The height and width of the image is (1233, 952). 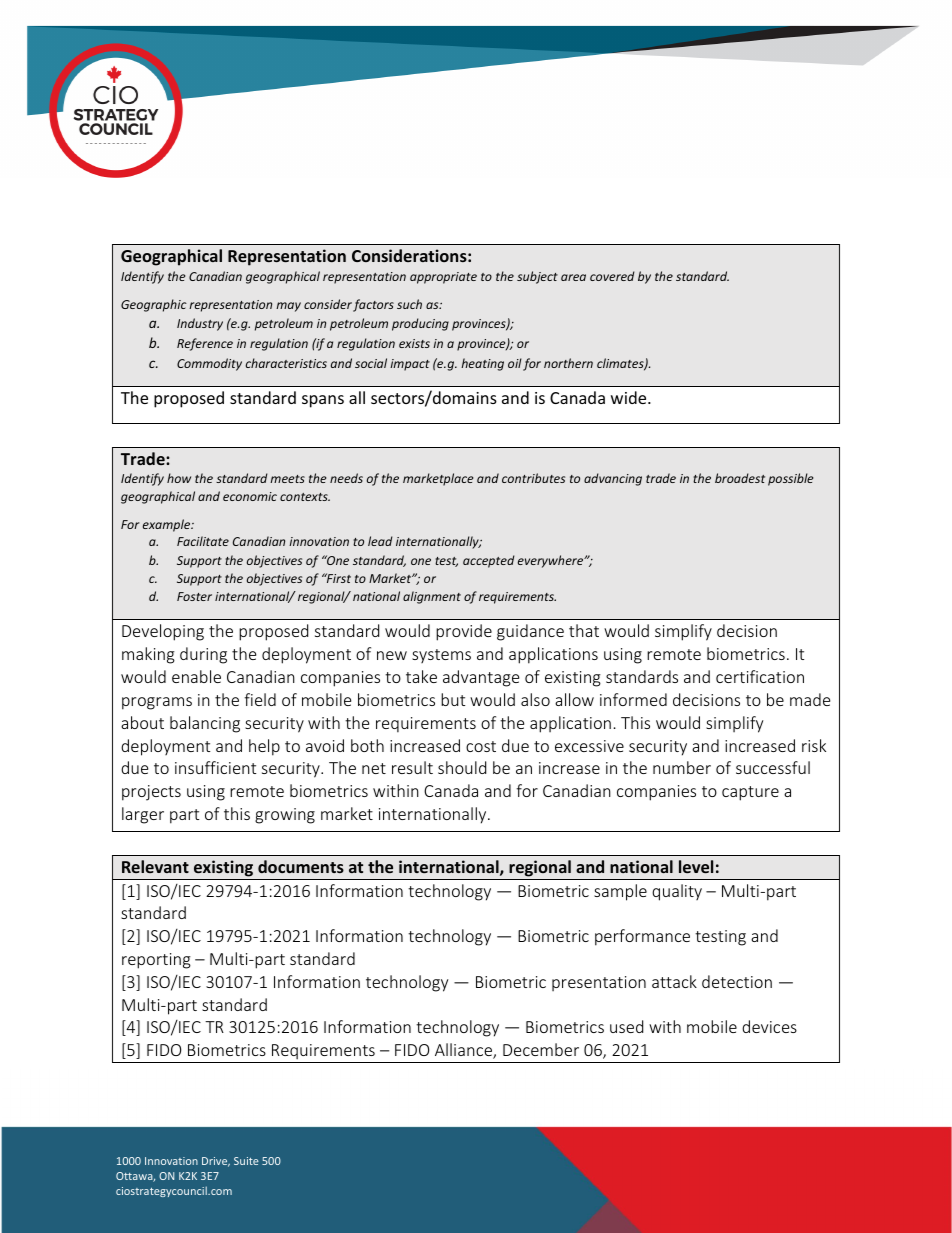 I want to click on December, so click(x=541, y=1049).
